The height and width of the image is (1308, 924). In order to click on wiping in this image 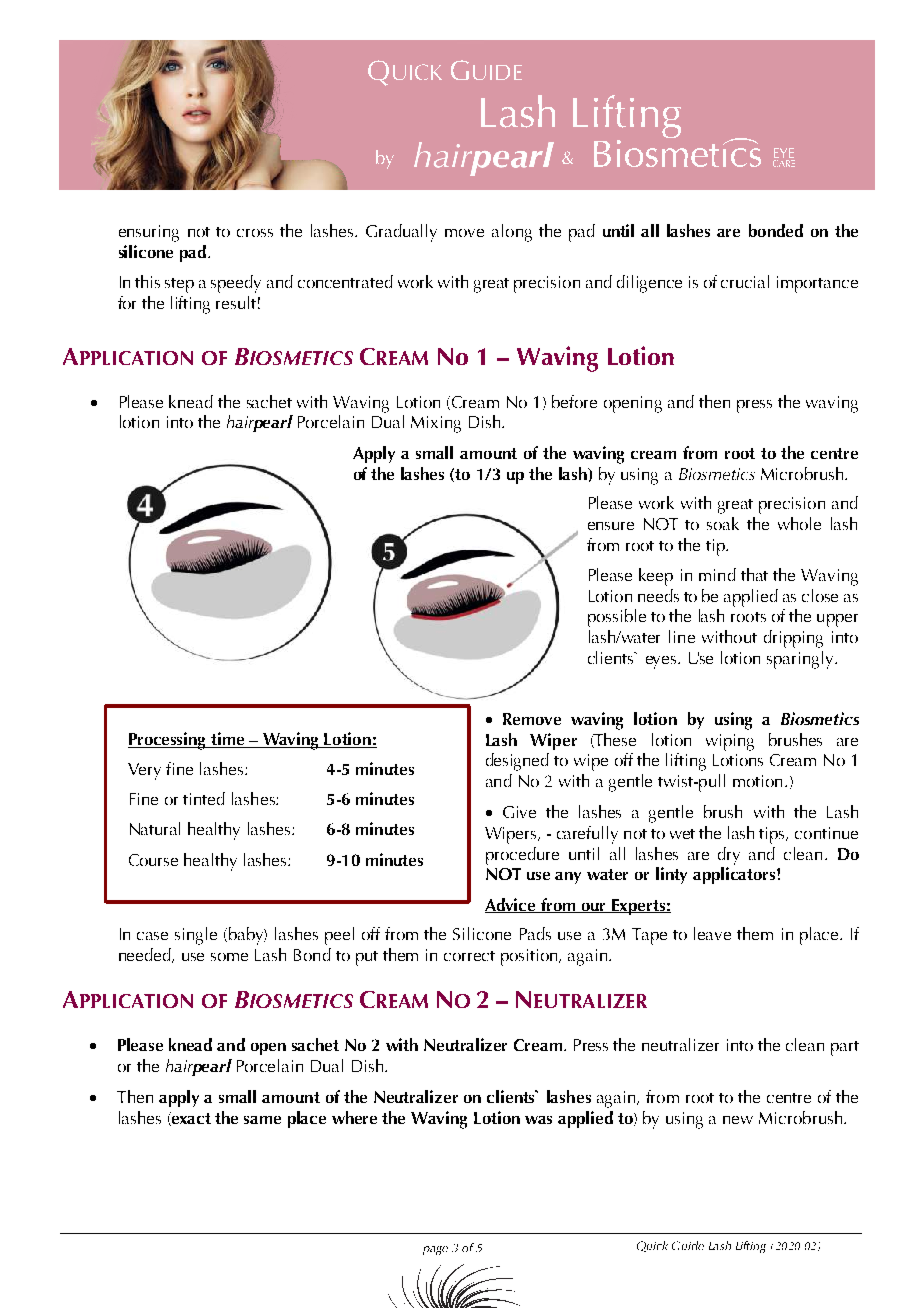, I will do `click(730, 742)`.
